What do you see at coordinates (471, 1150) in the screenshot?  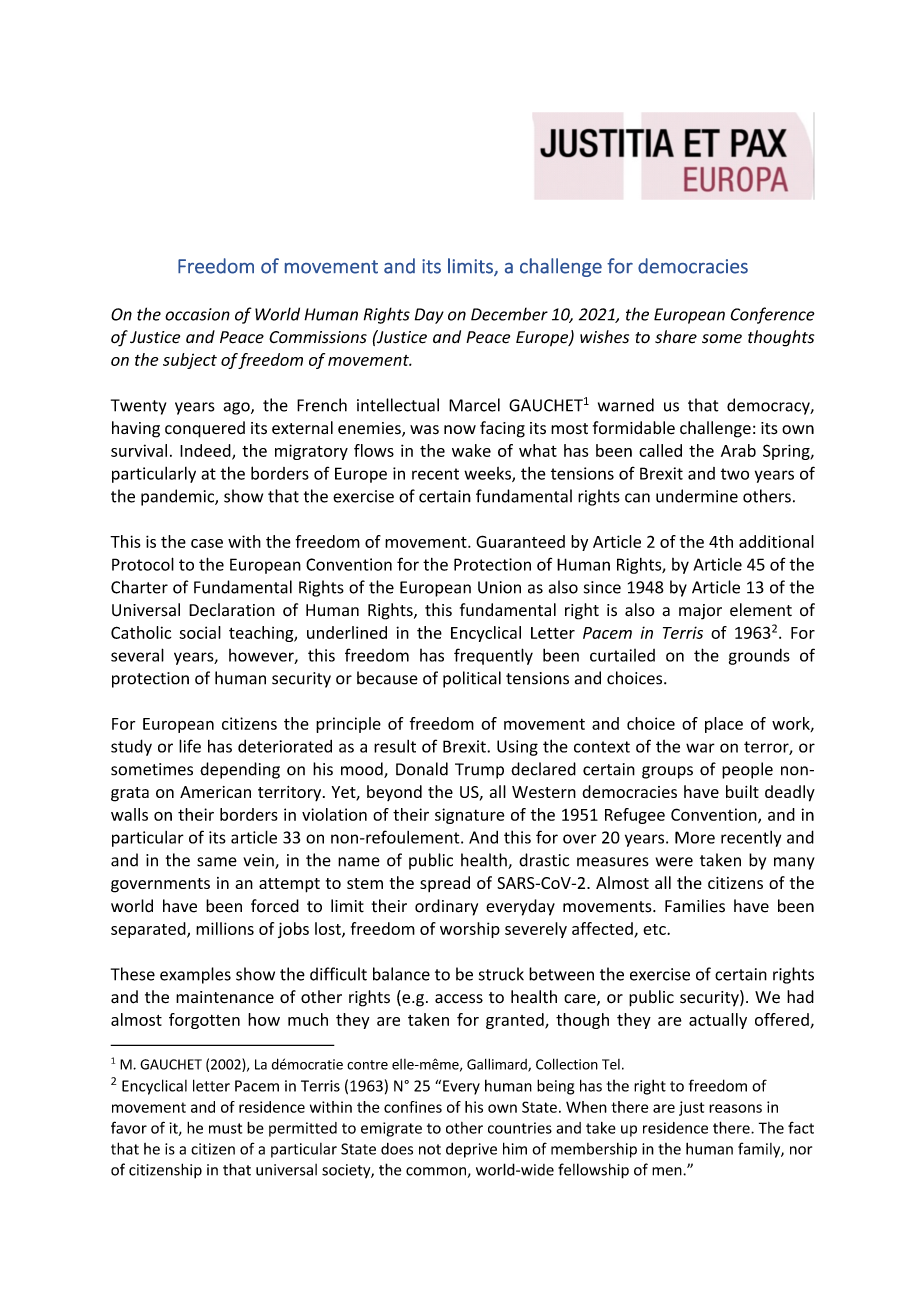 I see `deprive` at bounding box center [471, 1150].
